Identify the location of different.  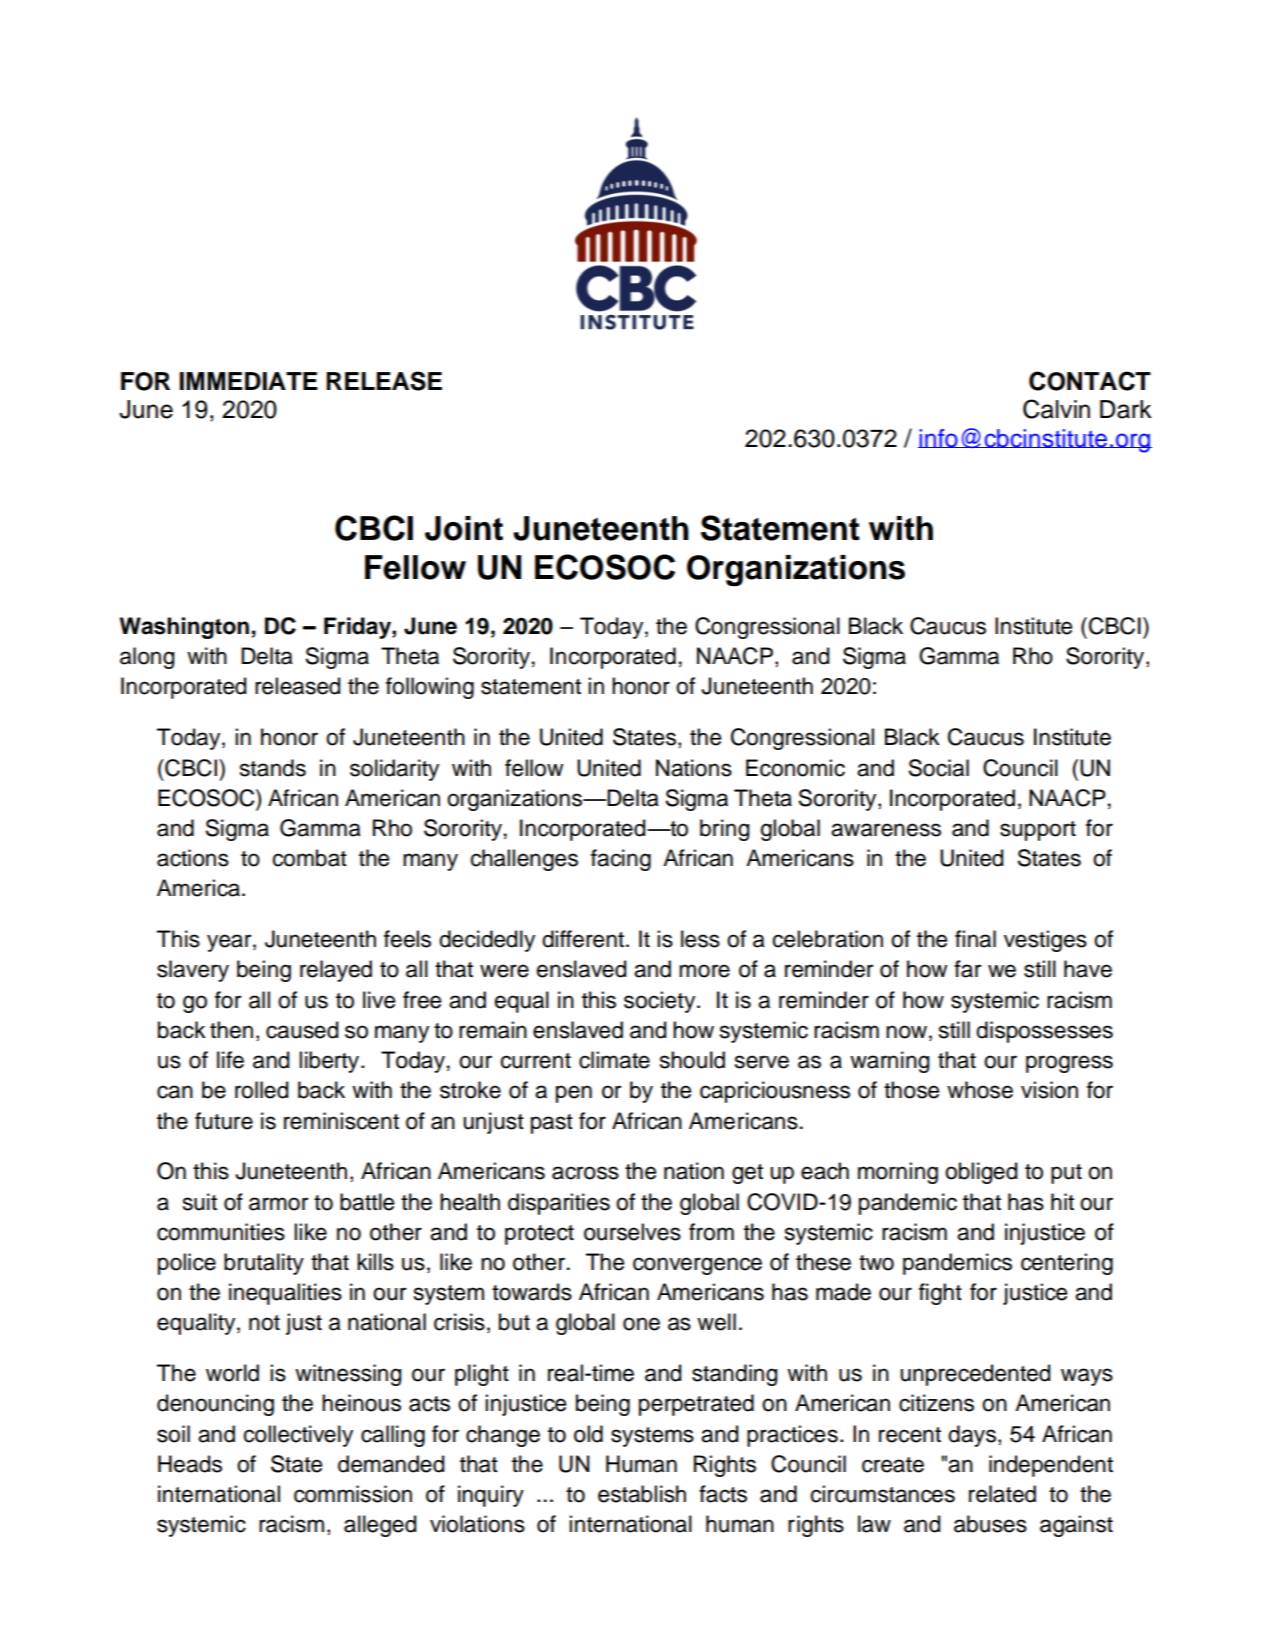
(584, 939).
